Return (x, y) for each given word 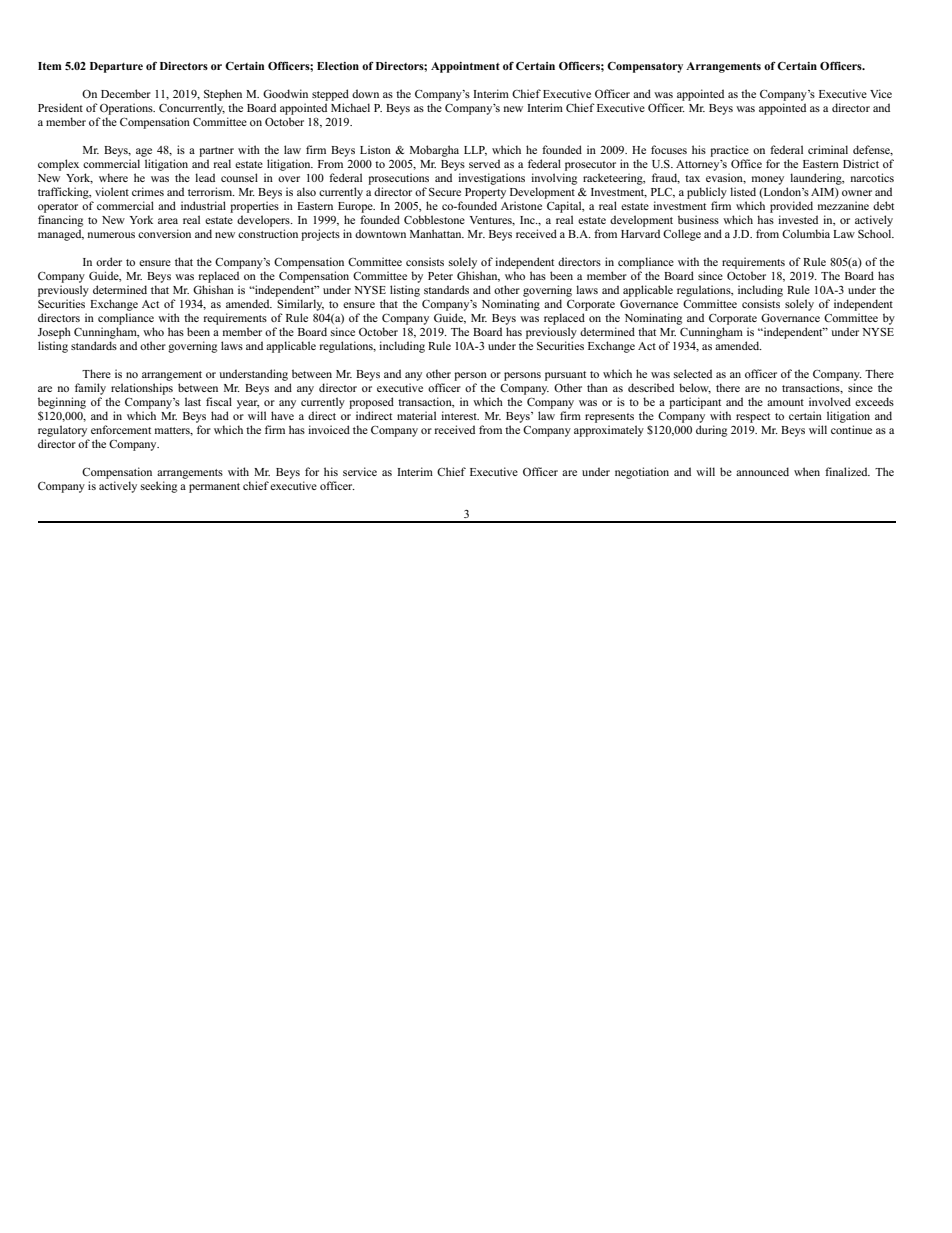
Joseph (54, 333)
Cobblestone (434, 219)
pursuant (565, 376)
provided (791, 207)
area (168, 221)
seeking (159, 487)
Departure (116, 67)
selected (693, 373)
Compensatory (645, 67)
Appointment (465, 67)
